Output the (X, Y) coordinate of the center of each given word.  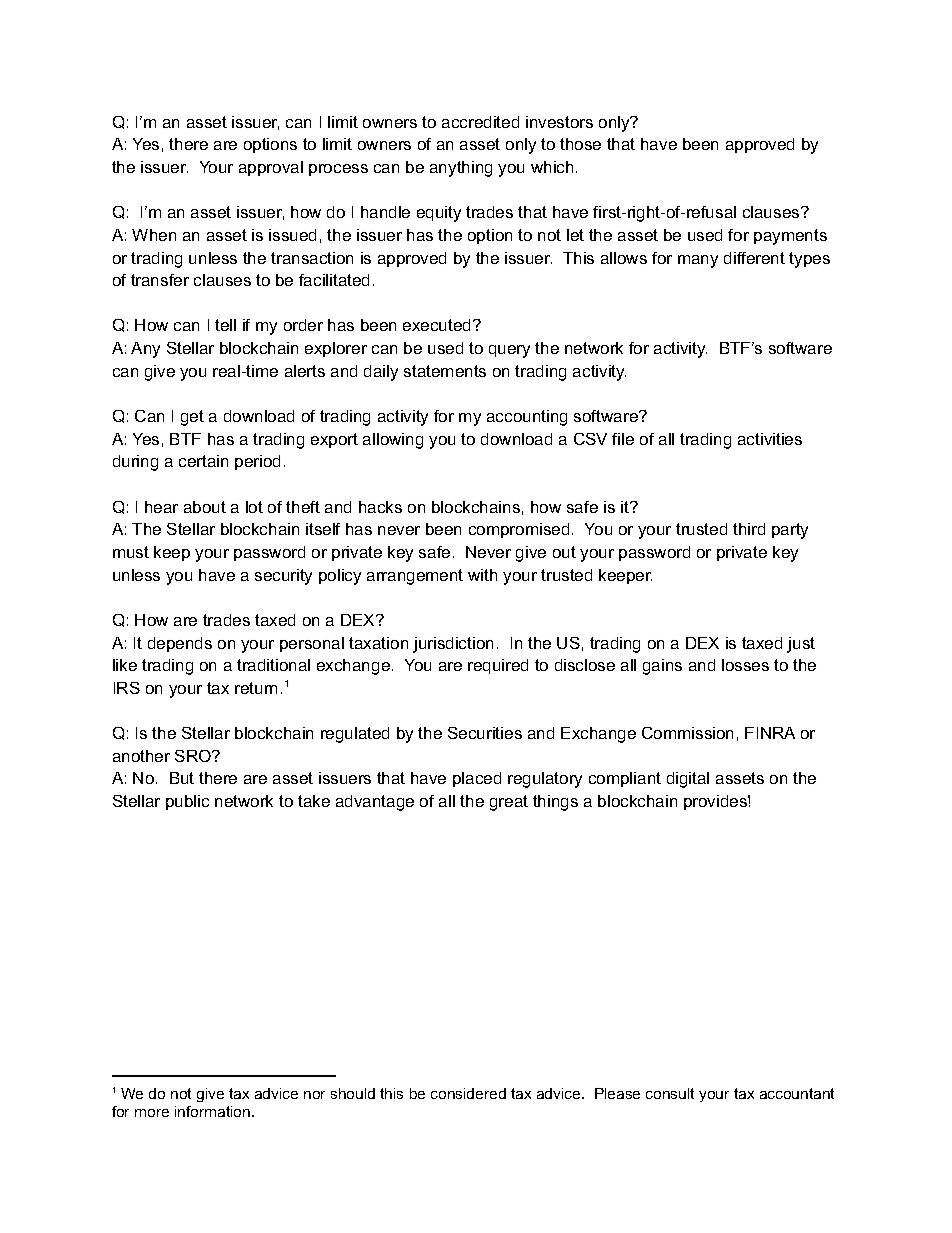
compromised (519, 530)
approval (271, 168)
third (749, 529)
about (205, 507)
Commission (687, 733)
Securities (485, 733)
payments (790, 237)
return (256, 688)
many (698, 261)
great (509, 803)
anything (461, 169)
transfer (160, 280)
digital (688, 780)
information (214, 1111)
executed (436, 325)
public (187, 802)
